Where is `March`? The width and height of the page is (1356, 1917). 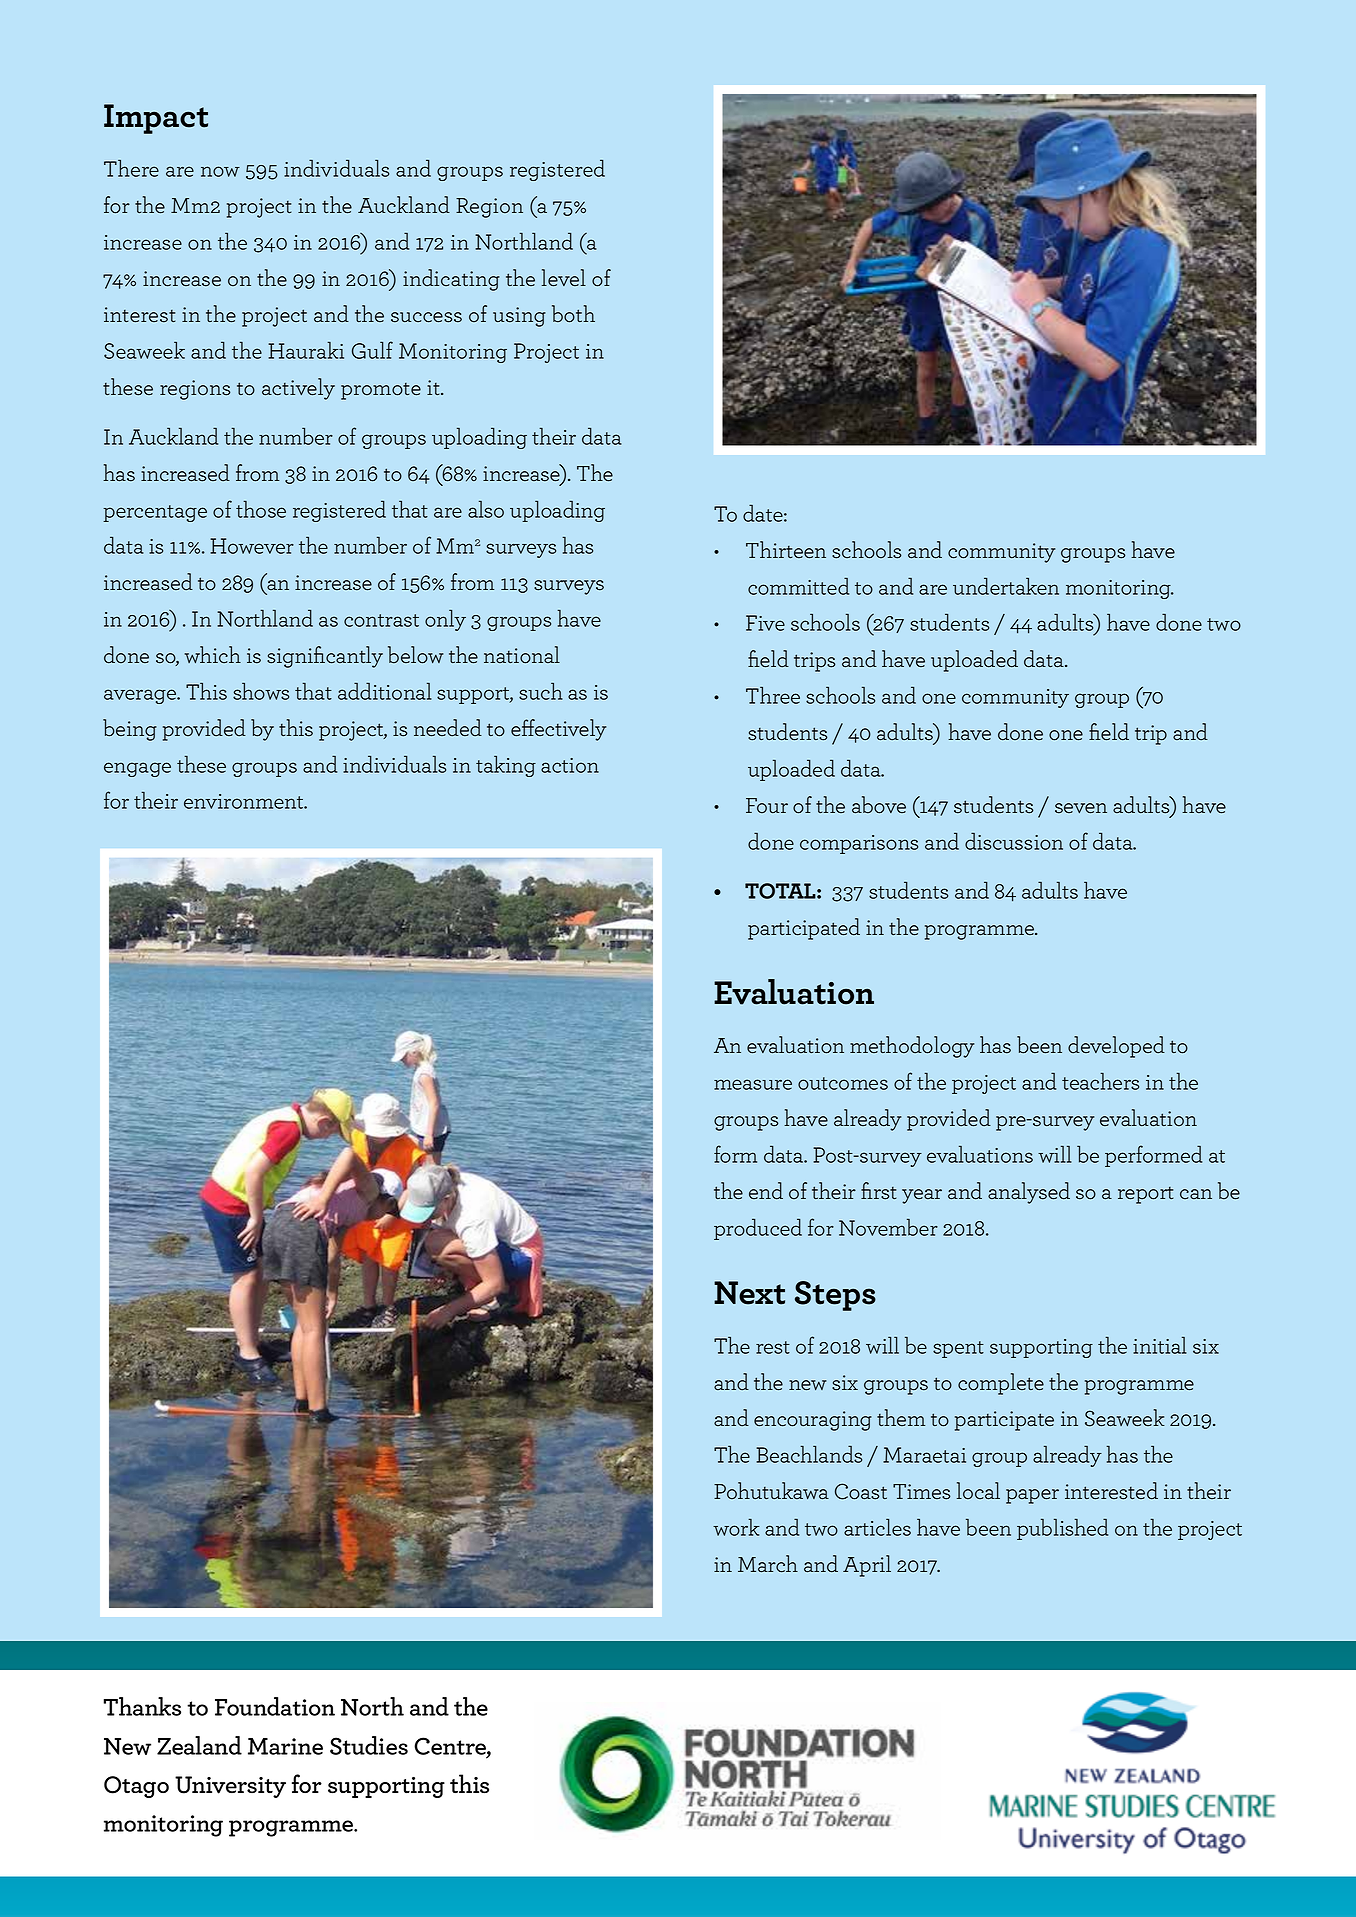 March is located at coordinates (768, 1564).
